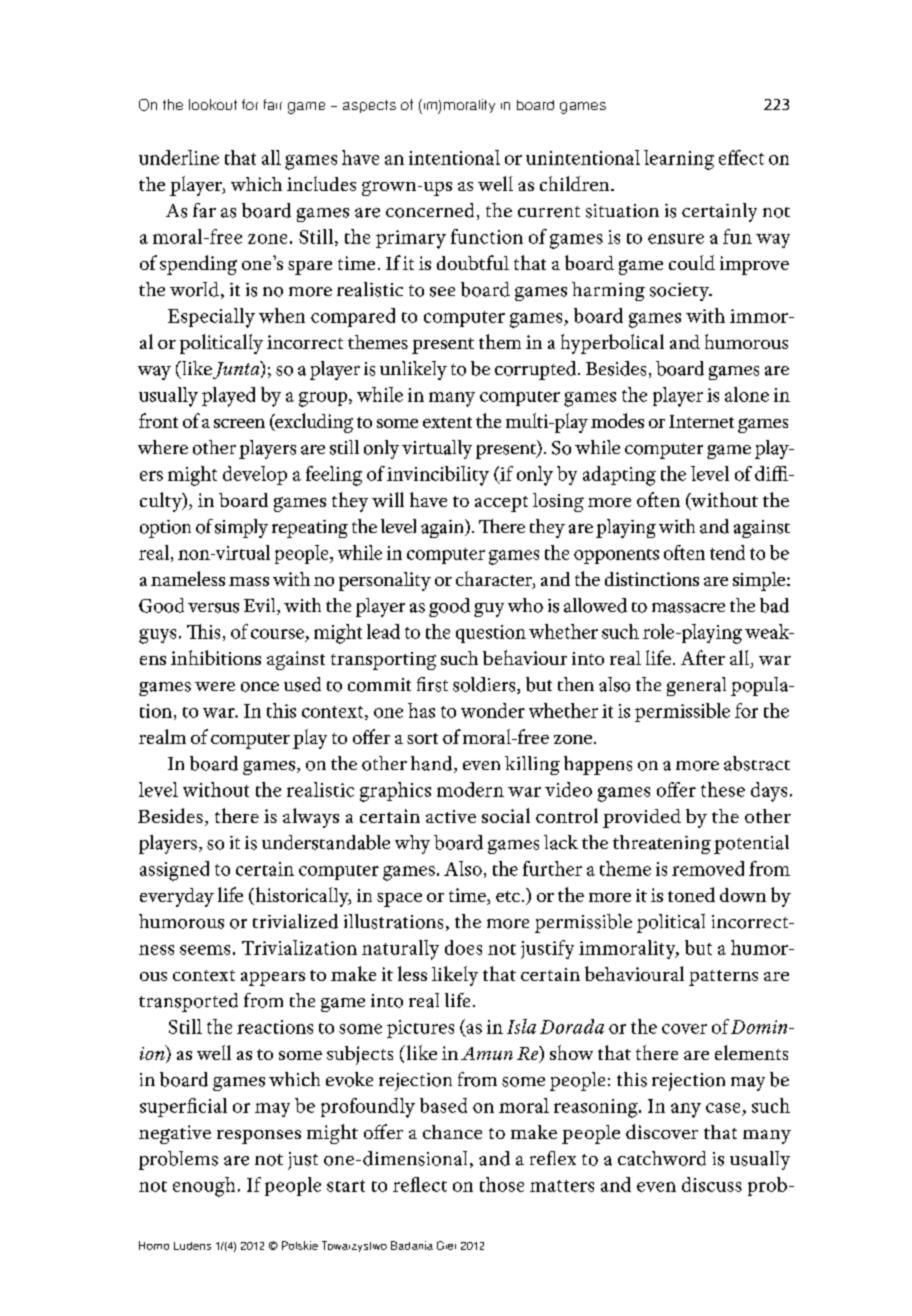  What do you see at coordinates (204, 1187) in the screenshot?
I see `enough` at bounding box center [204, 1187].
